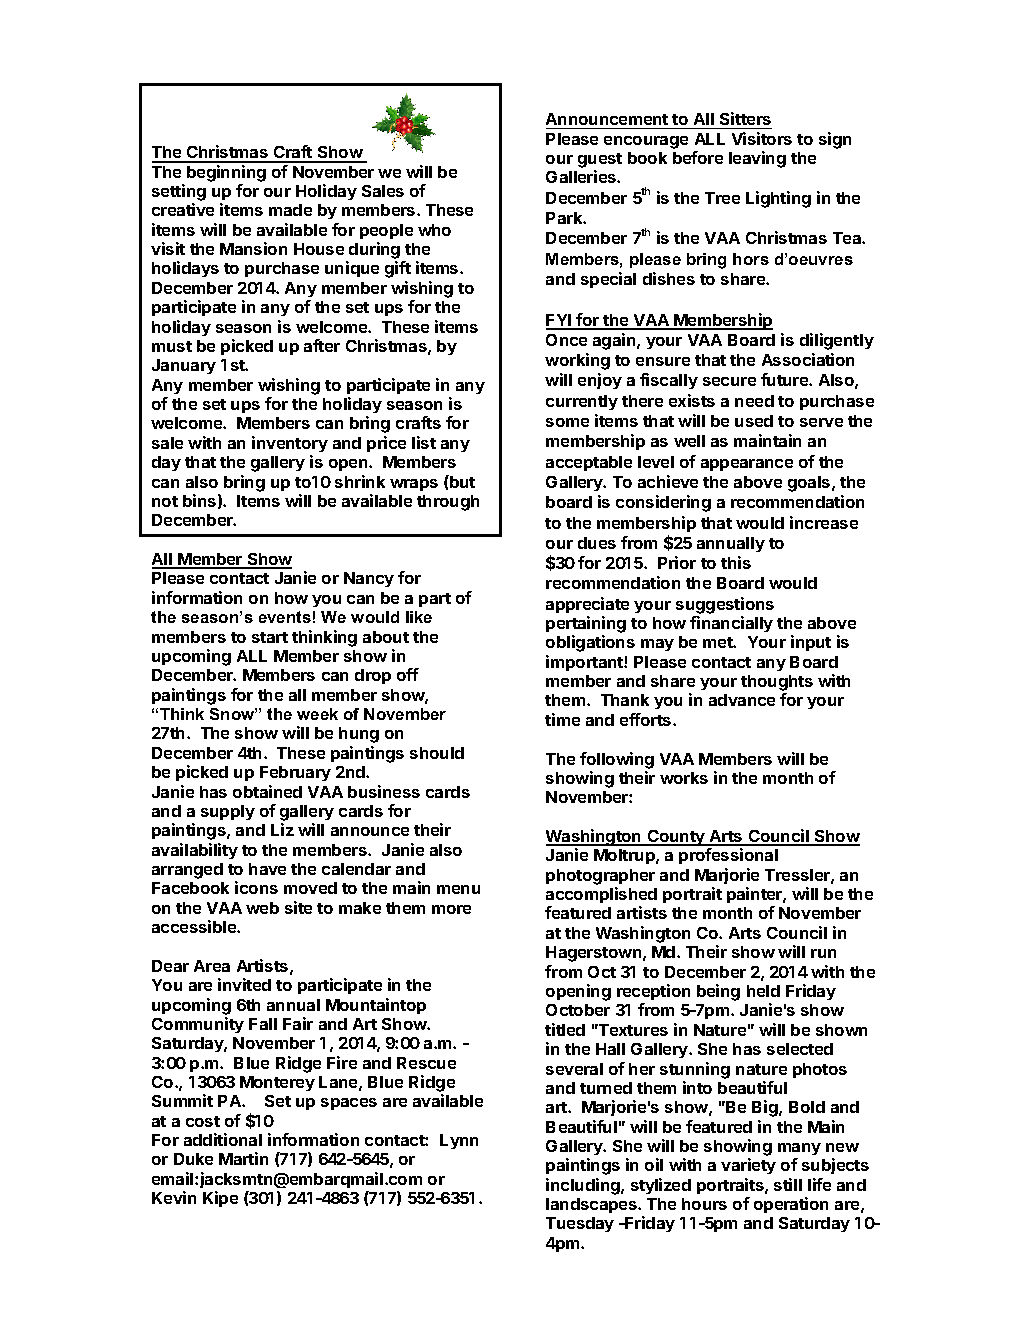 The image size is (1031, 1334). What do you see at coordinates (270, 637) in the document?
I see `start` at bounding box center [270, 637].
